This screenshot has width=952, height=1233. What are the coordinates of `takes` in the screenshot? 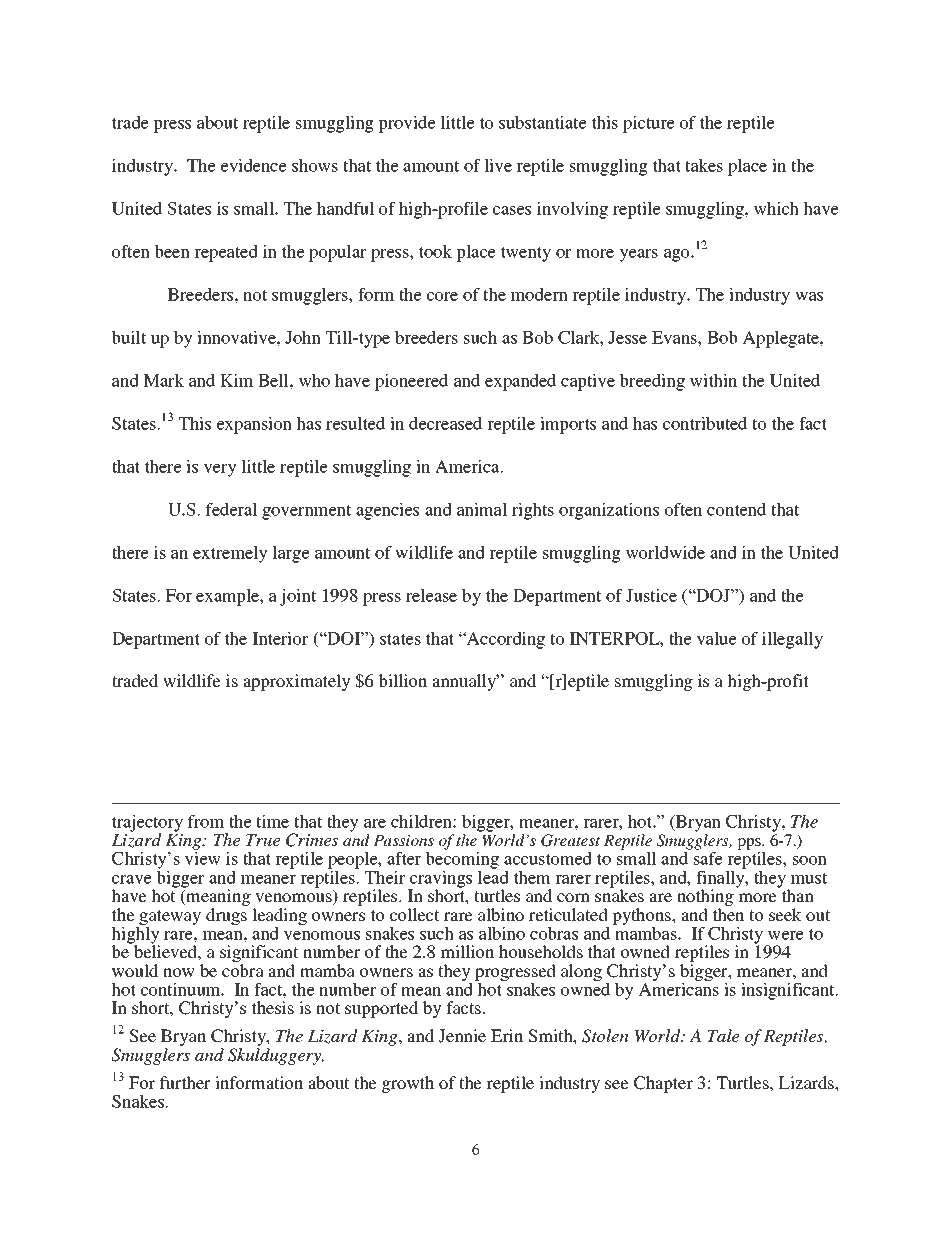 It's located at (704, 165).
